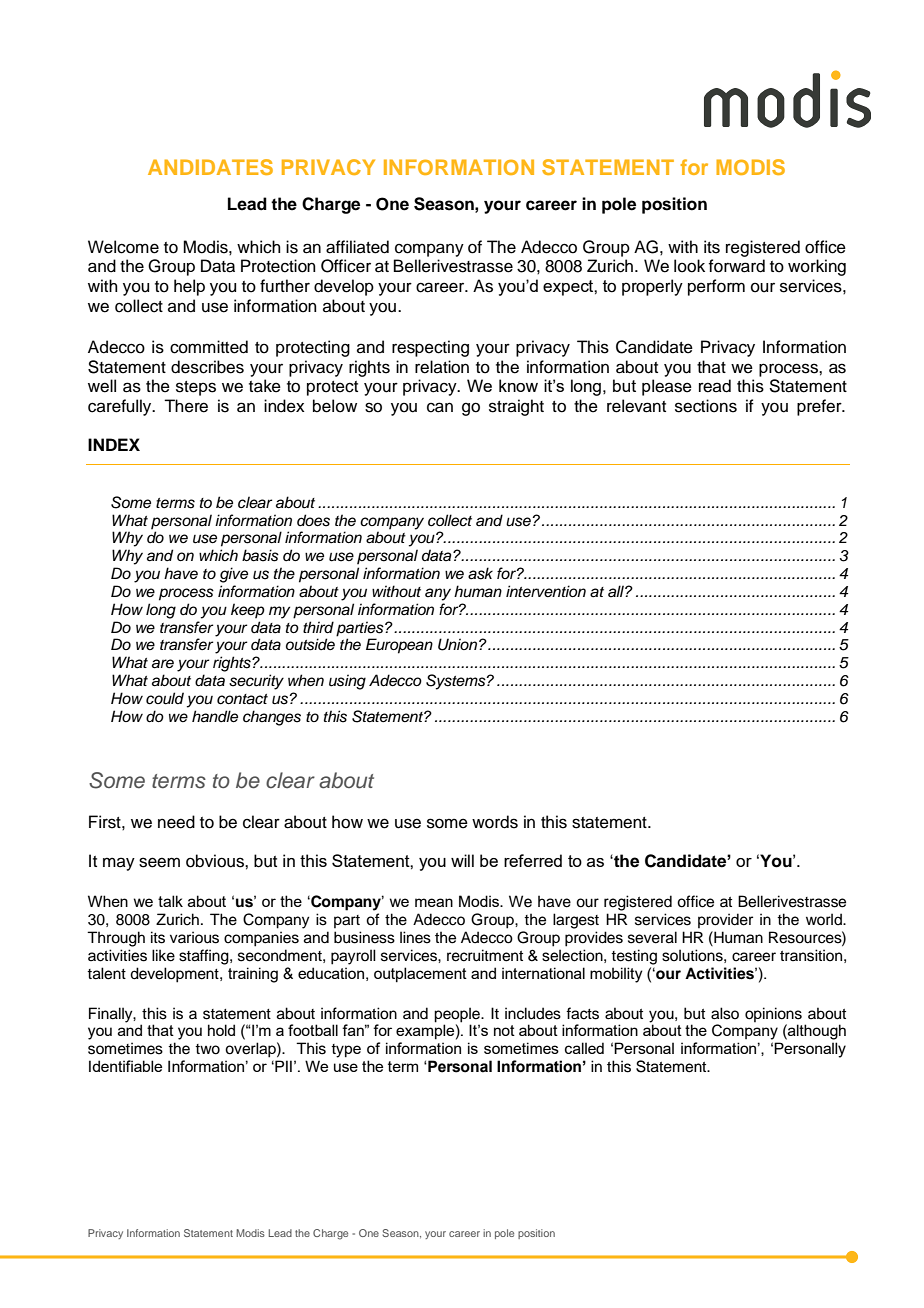 This screenshot has width=924, height=1308. Describe the element at coordinates (495, 822) in the screenshot. I see `words` at that location.
